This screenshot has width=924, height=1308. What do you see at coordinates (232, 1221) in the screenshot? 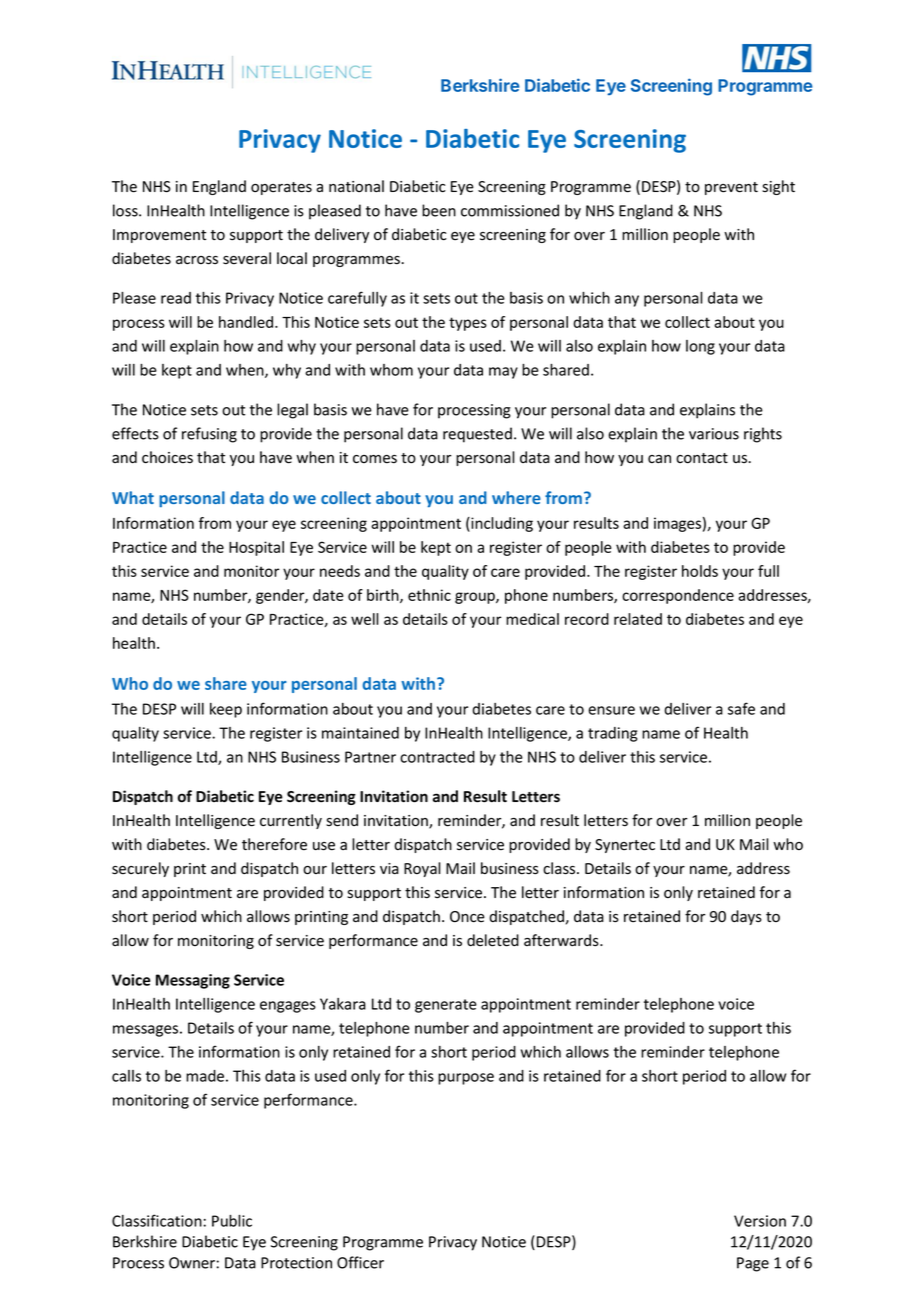
I see `Public` at bounding box center [232, 1221].
